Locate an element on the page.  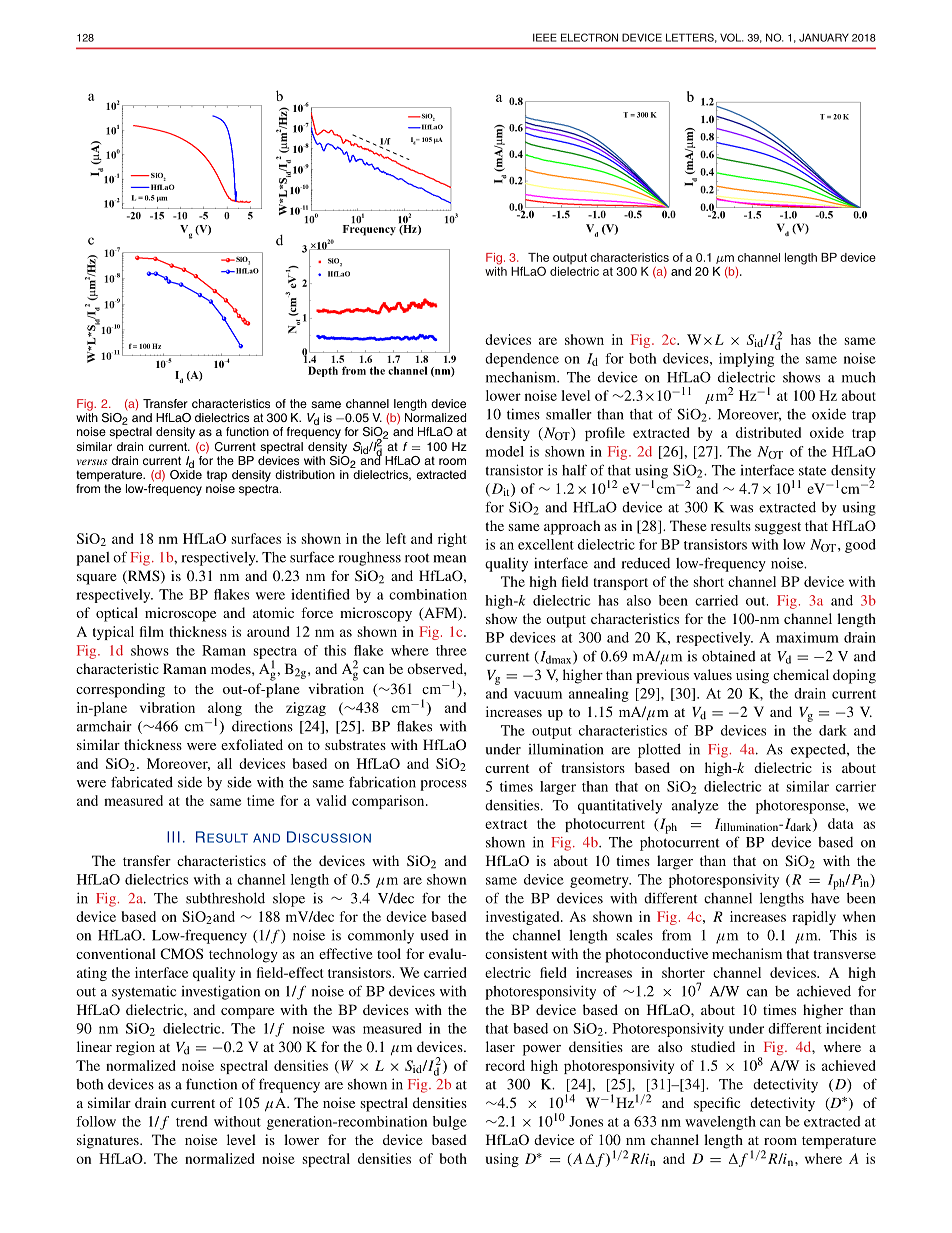
trend is located at coordinates (192, 1121).
